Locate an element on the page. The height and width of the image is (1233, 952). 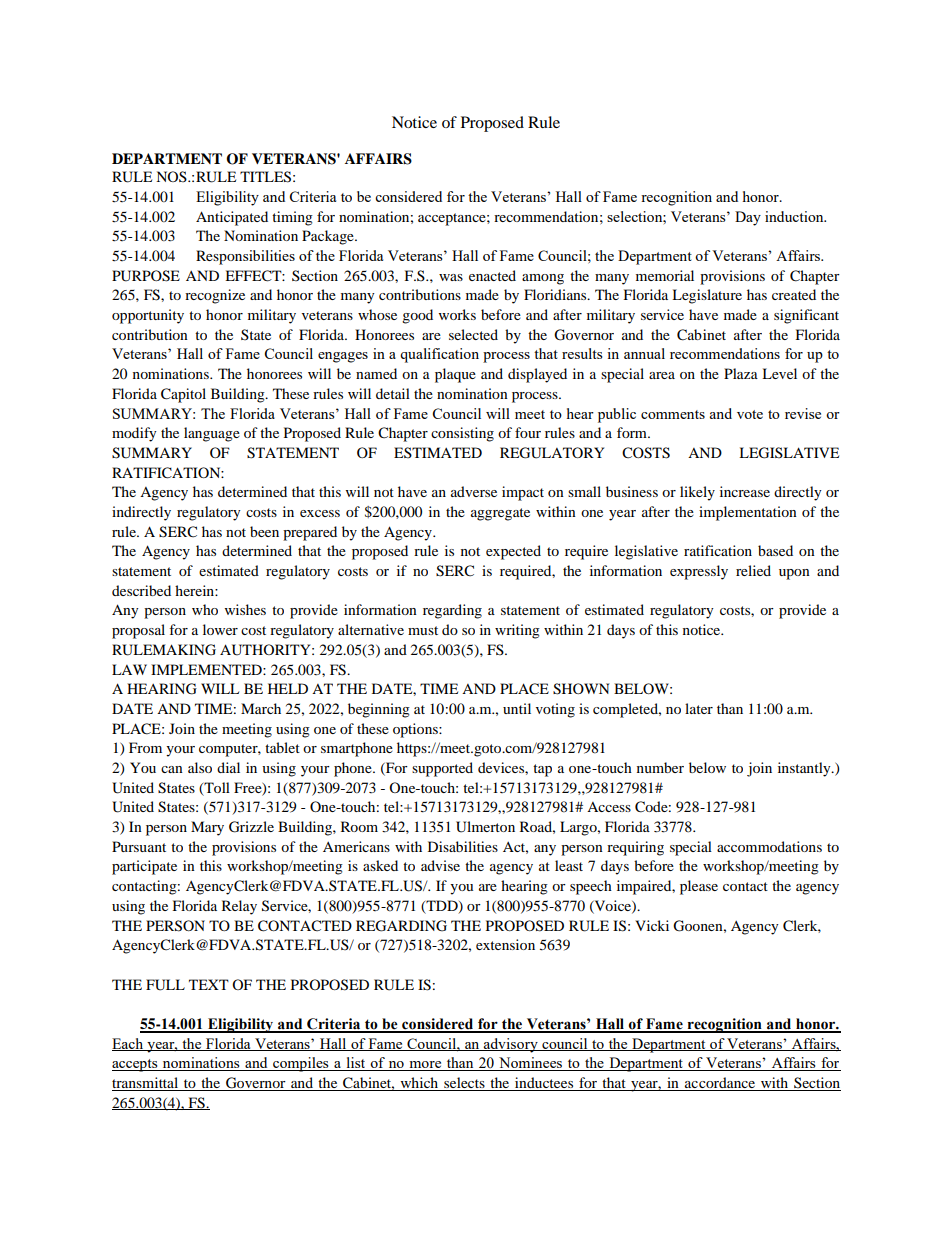
accordance is located at coordinates (720, 1084).
